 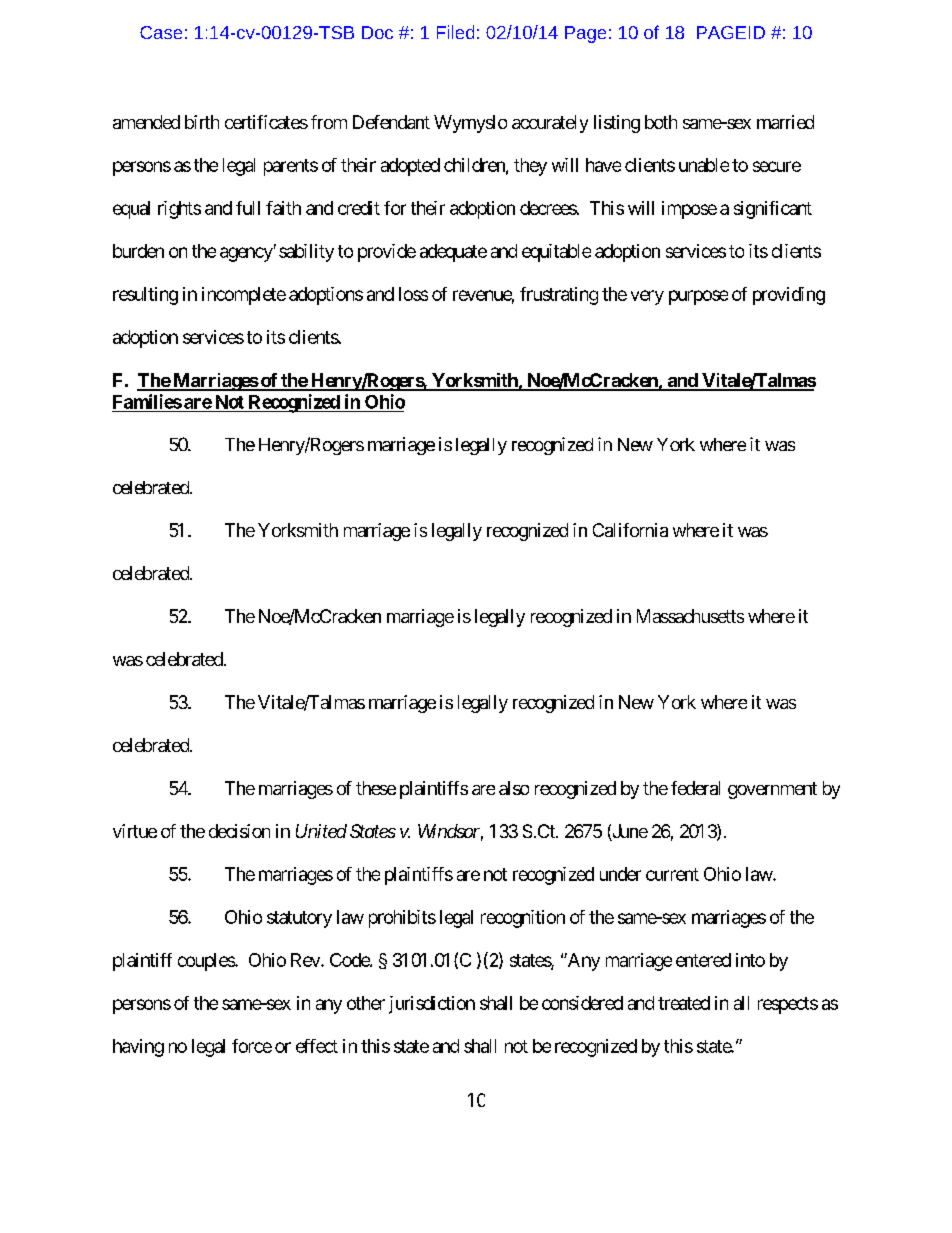 What do you see at coordinates (161, 32) in the page?
I see `Case` at bounding box center [161, 32].
